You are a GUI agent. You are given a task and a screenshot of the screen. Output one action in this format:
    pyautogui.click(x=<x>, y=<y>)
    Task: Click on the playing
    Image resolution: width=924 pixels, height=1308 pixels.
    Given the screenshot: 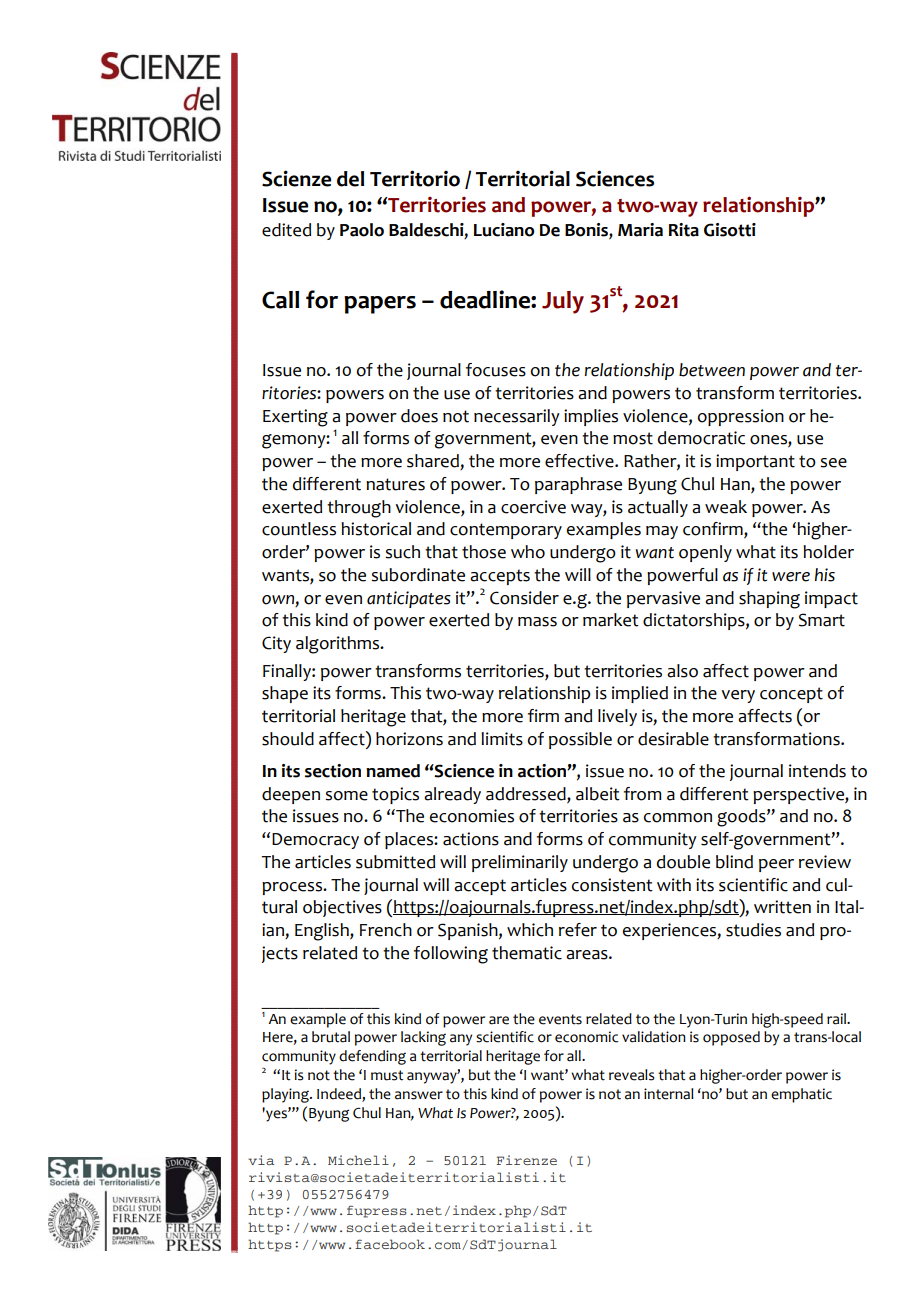 What is the action you would take?
    pyautogui.click(x=286, y=1095)
